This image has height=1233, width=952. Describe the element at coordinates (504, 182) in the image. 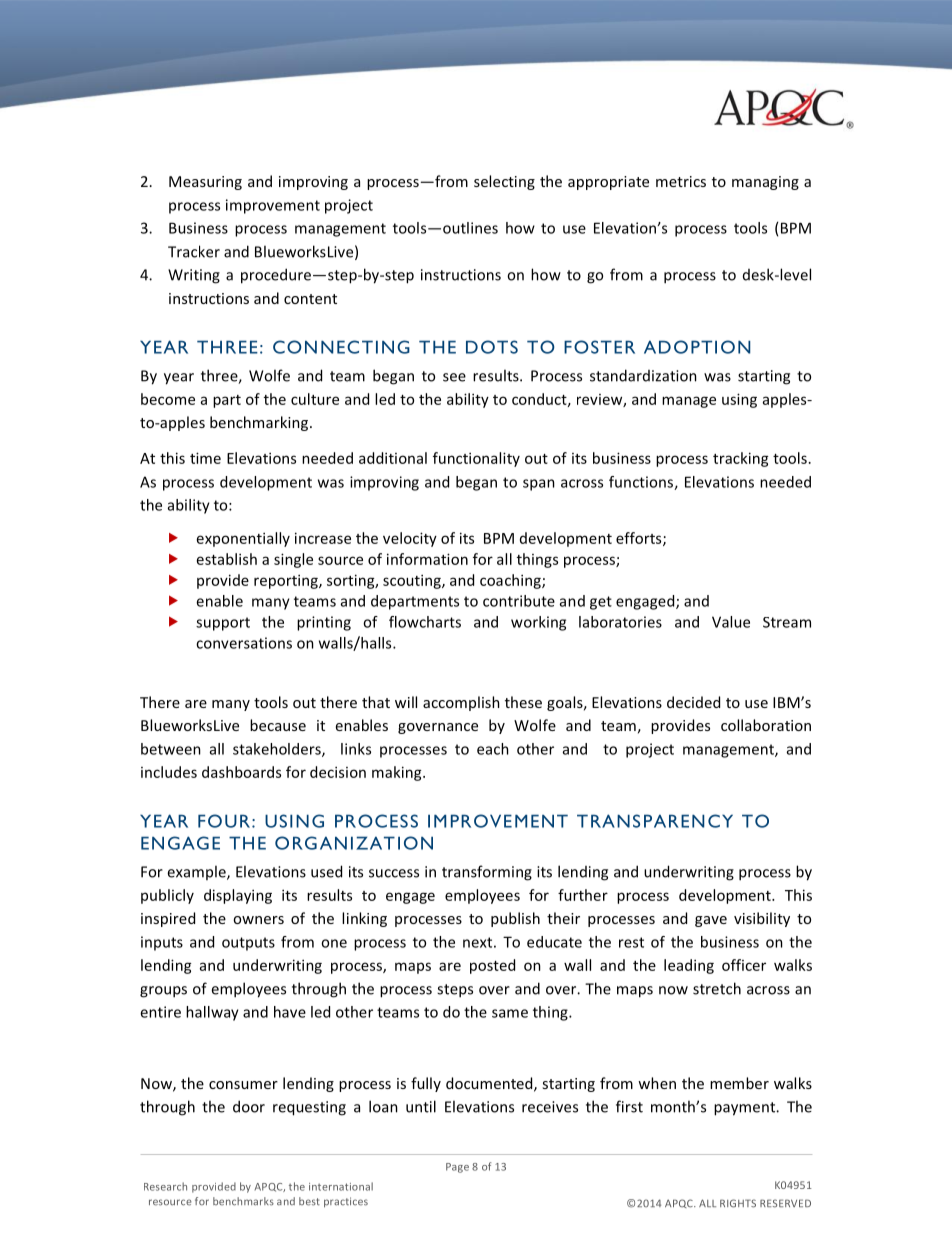

I see `selecting` at that location.
